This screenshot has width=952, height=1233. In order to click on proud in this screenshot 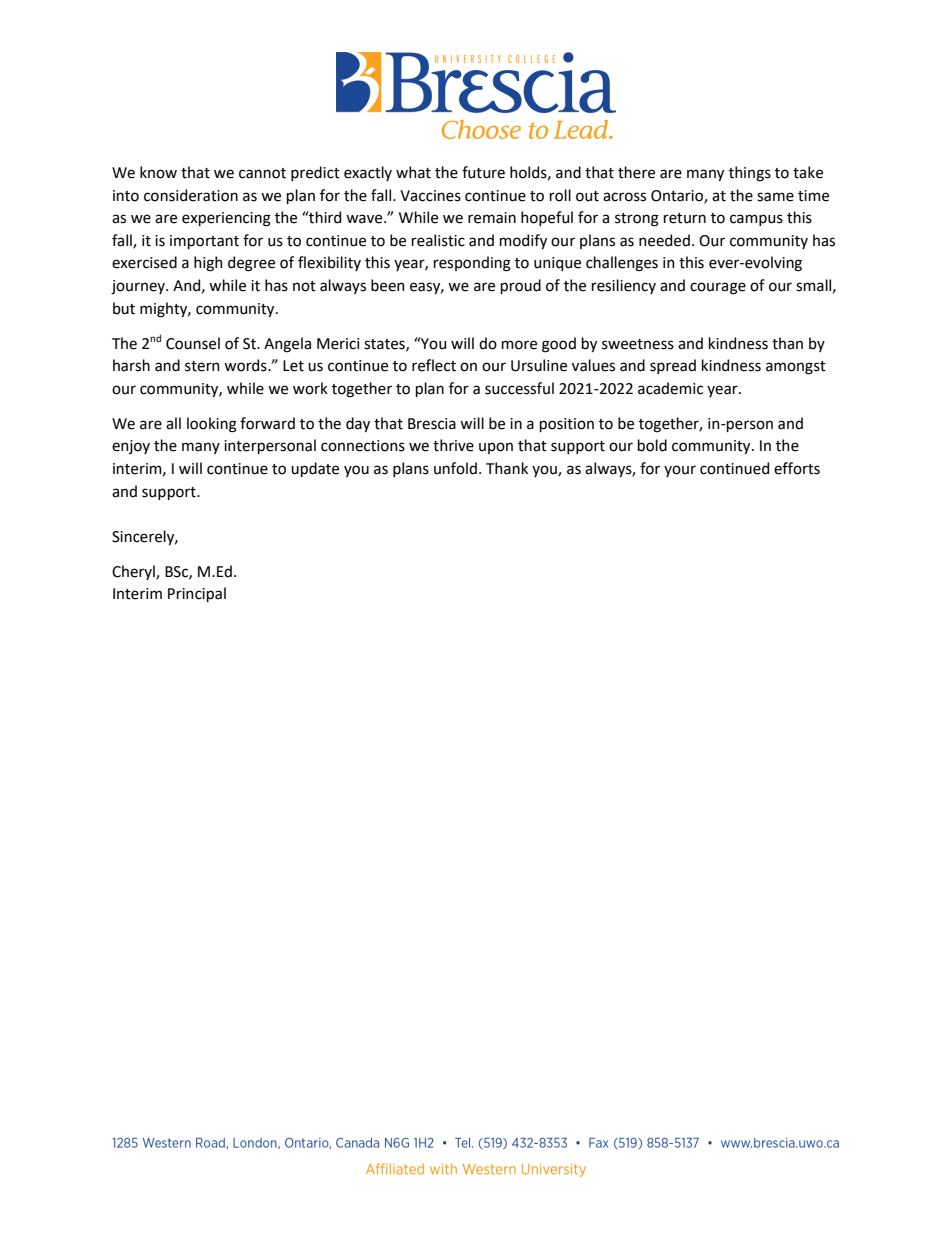, I will do `click(521, 286)`.
